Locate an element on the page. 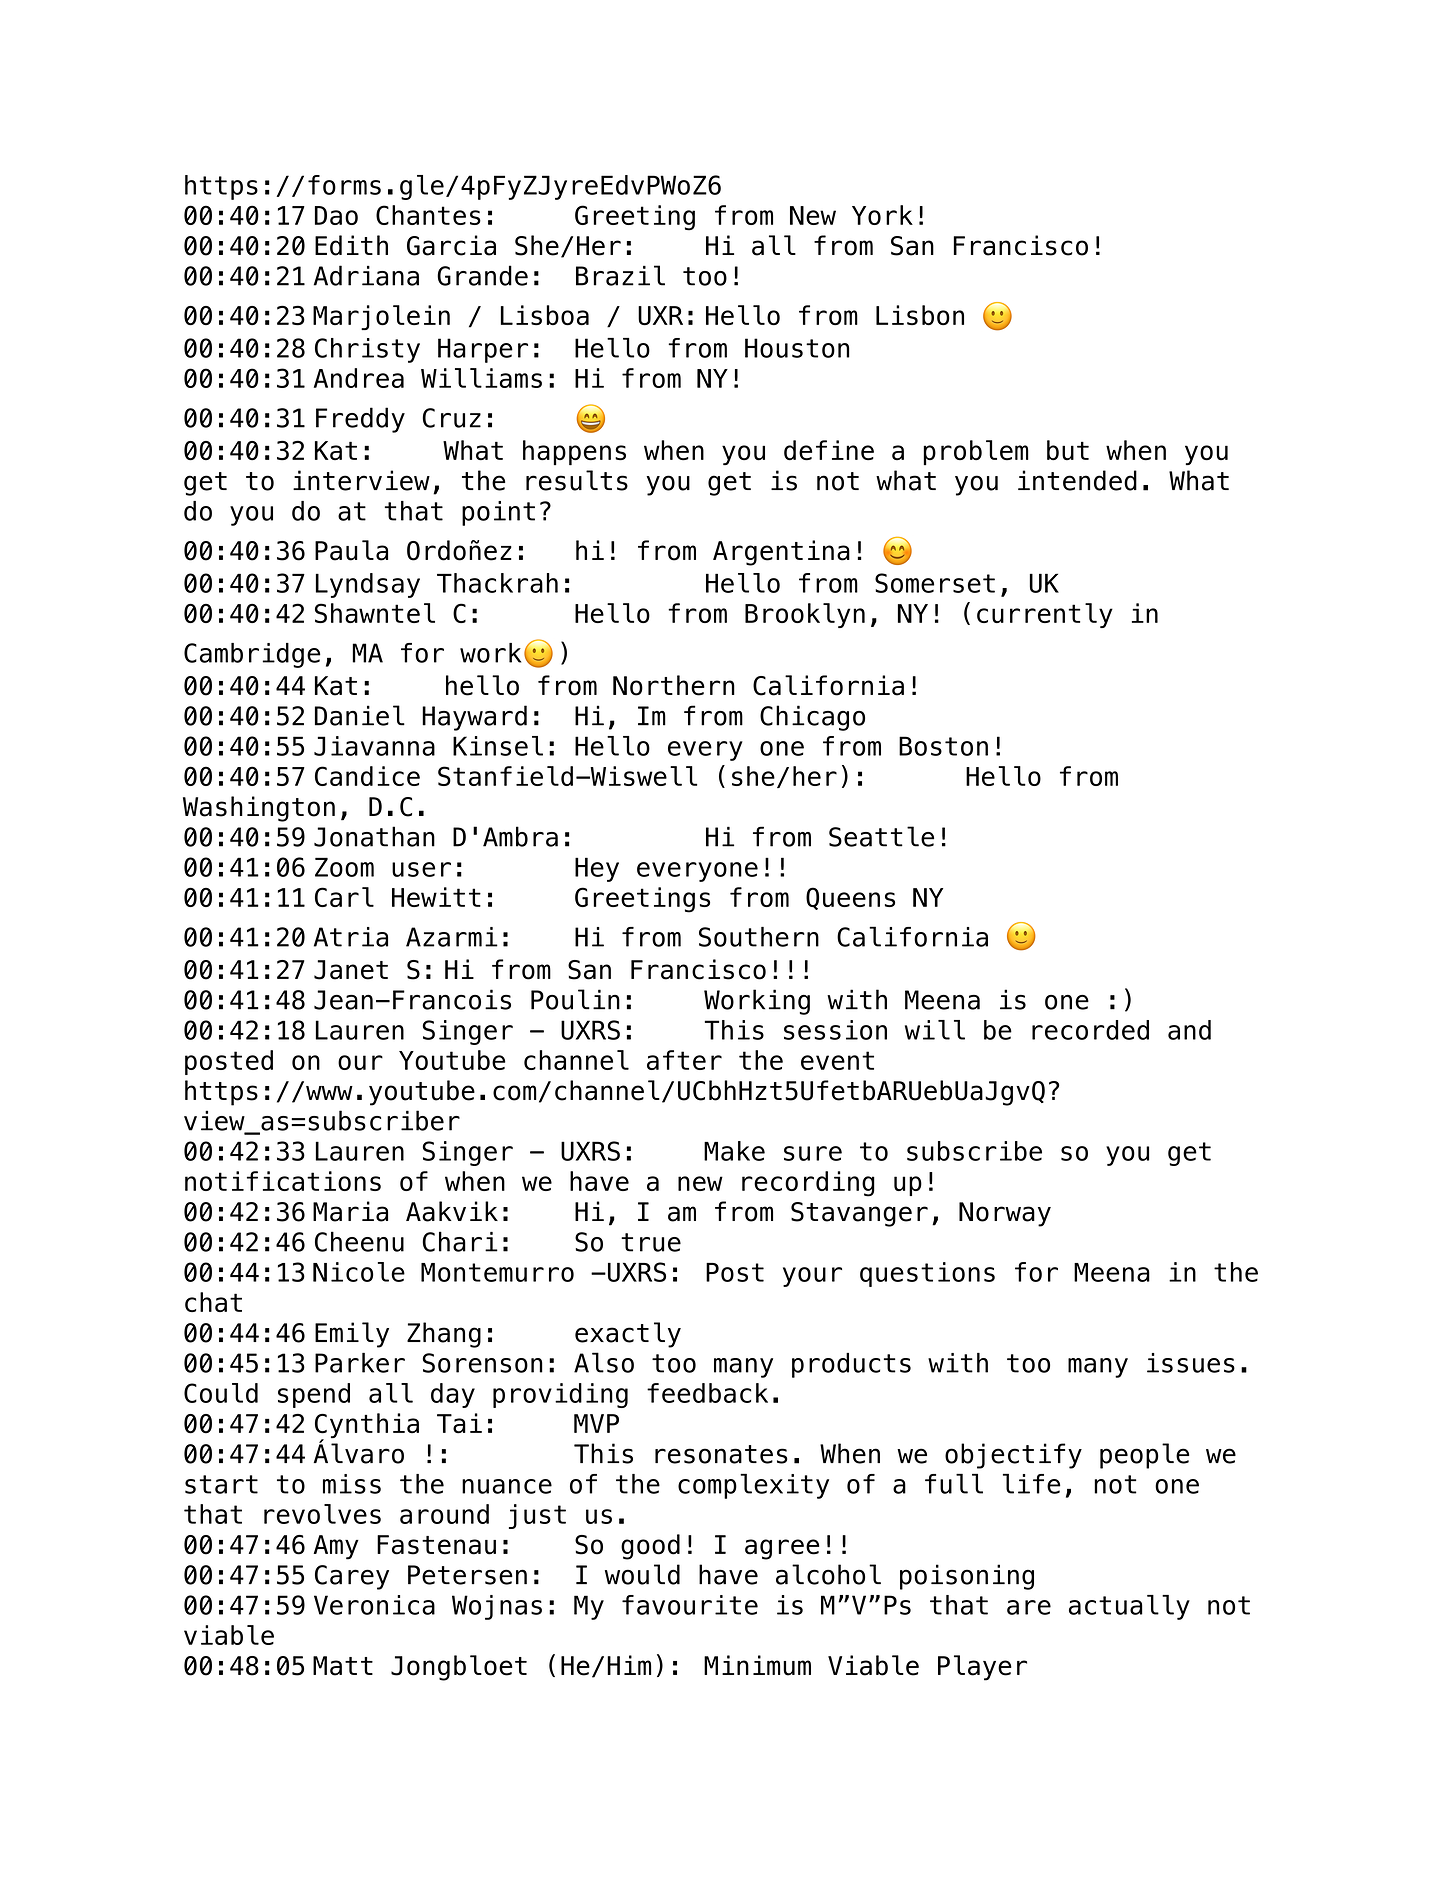 This page has height=1883, width=1455. Nicole is located at coordinates (359, 1272).
